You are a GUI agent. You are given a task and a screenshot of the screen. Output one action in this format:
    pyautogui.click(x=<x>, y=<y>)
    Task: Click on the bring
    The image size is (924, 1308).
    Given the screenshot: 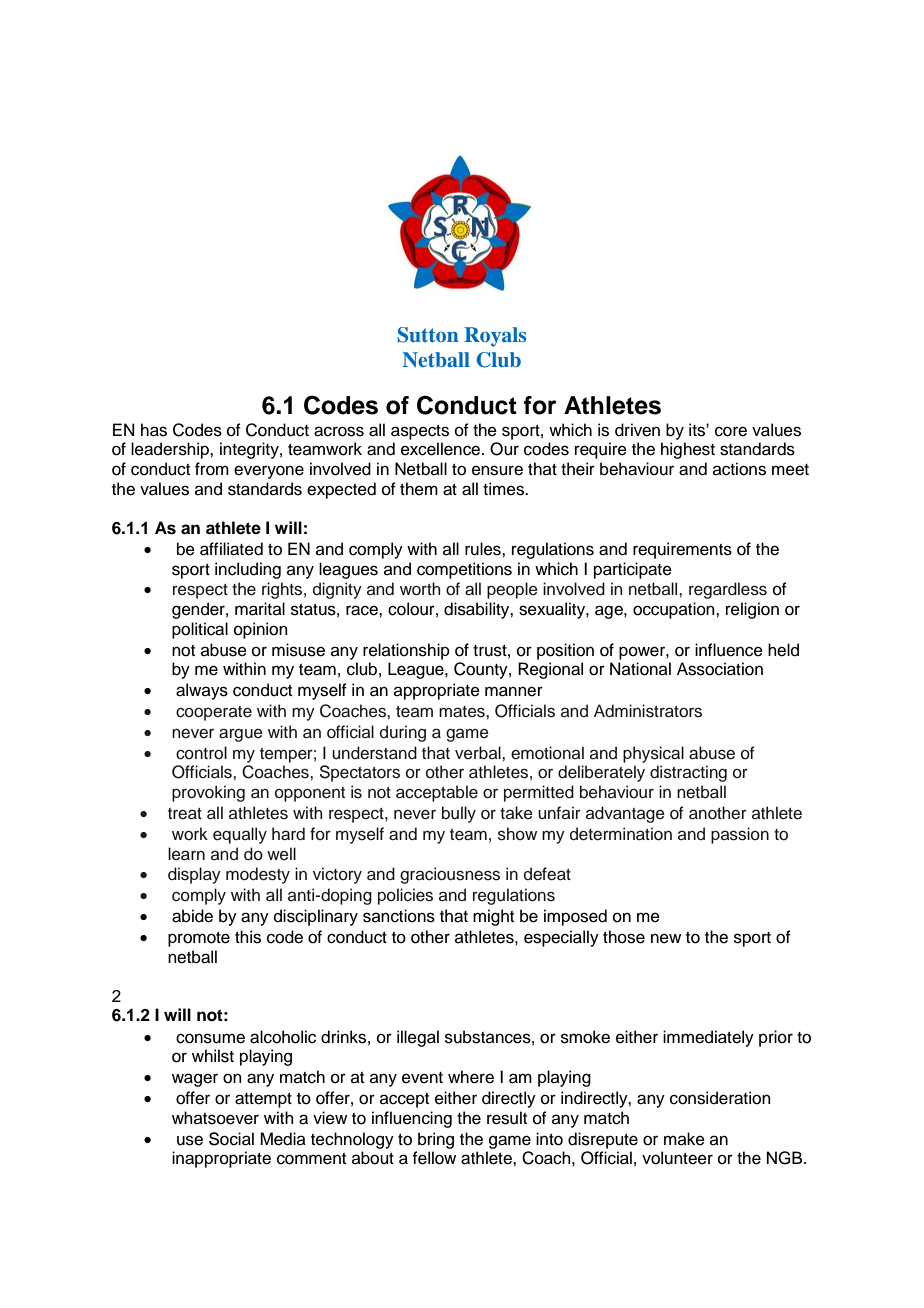 What is the action you would take?
    pyautogui.click(x=436, y=1140)
